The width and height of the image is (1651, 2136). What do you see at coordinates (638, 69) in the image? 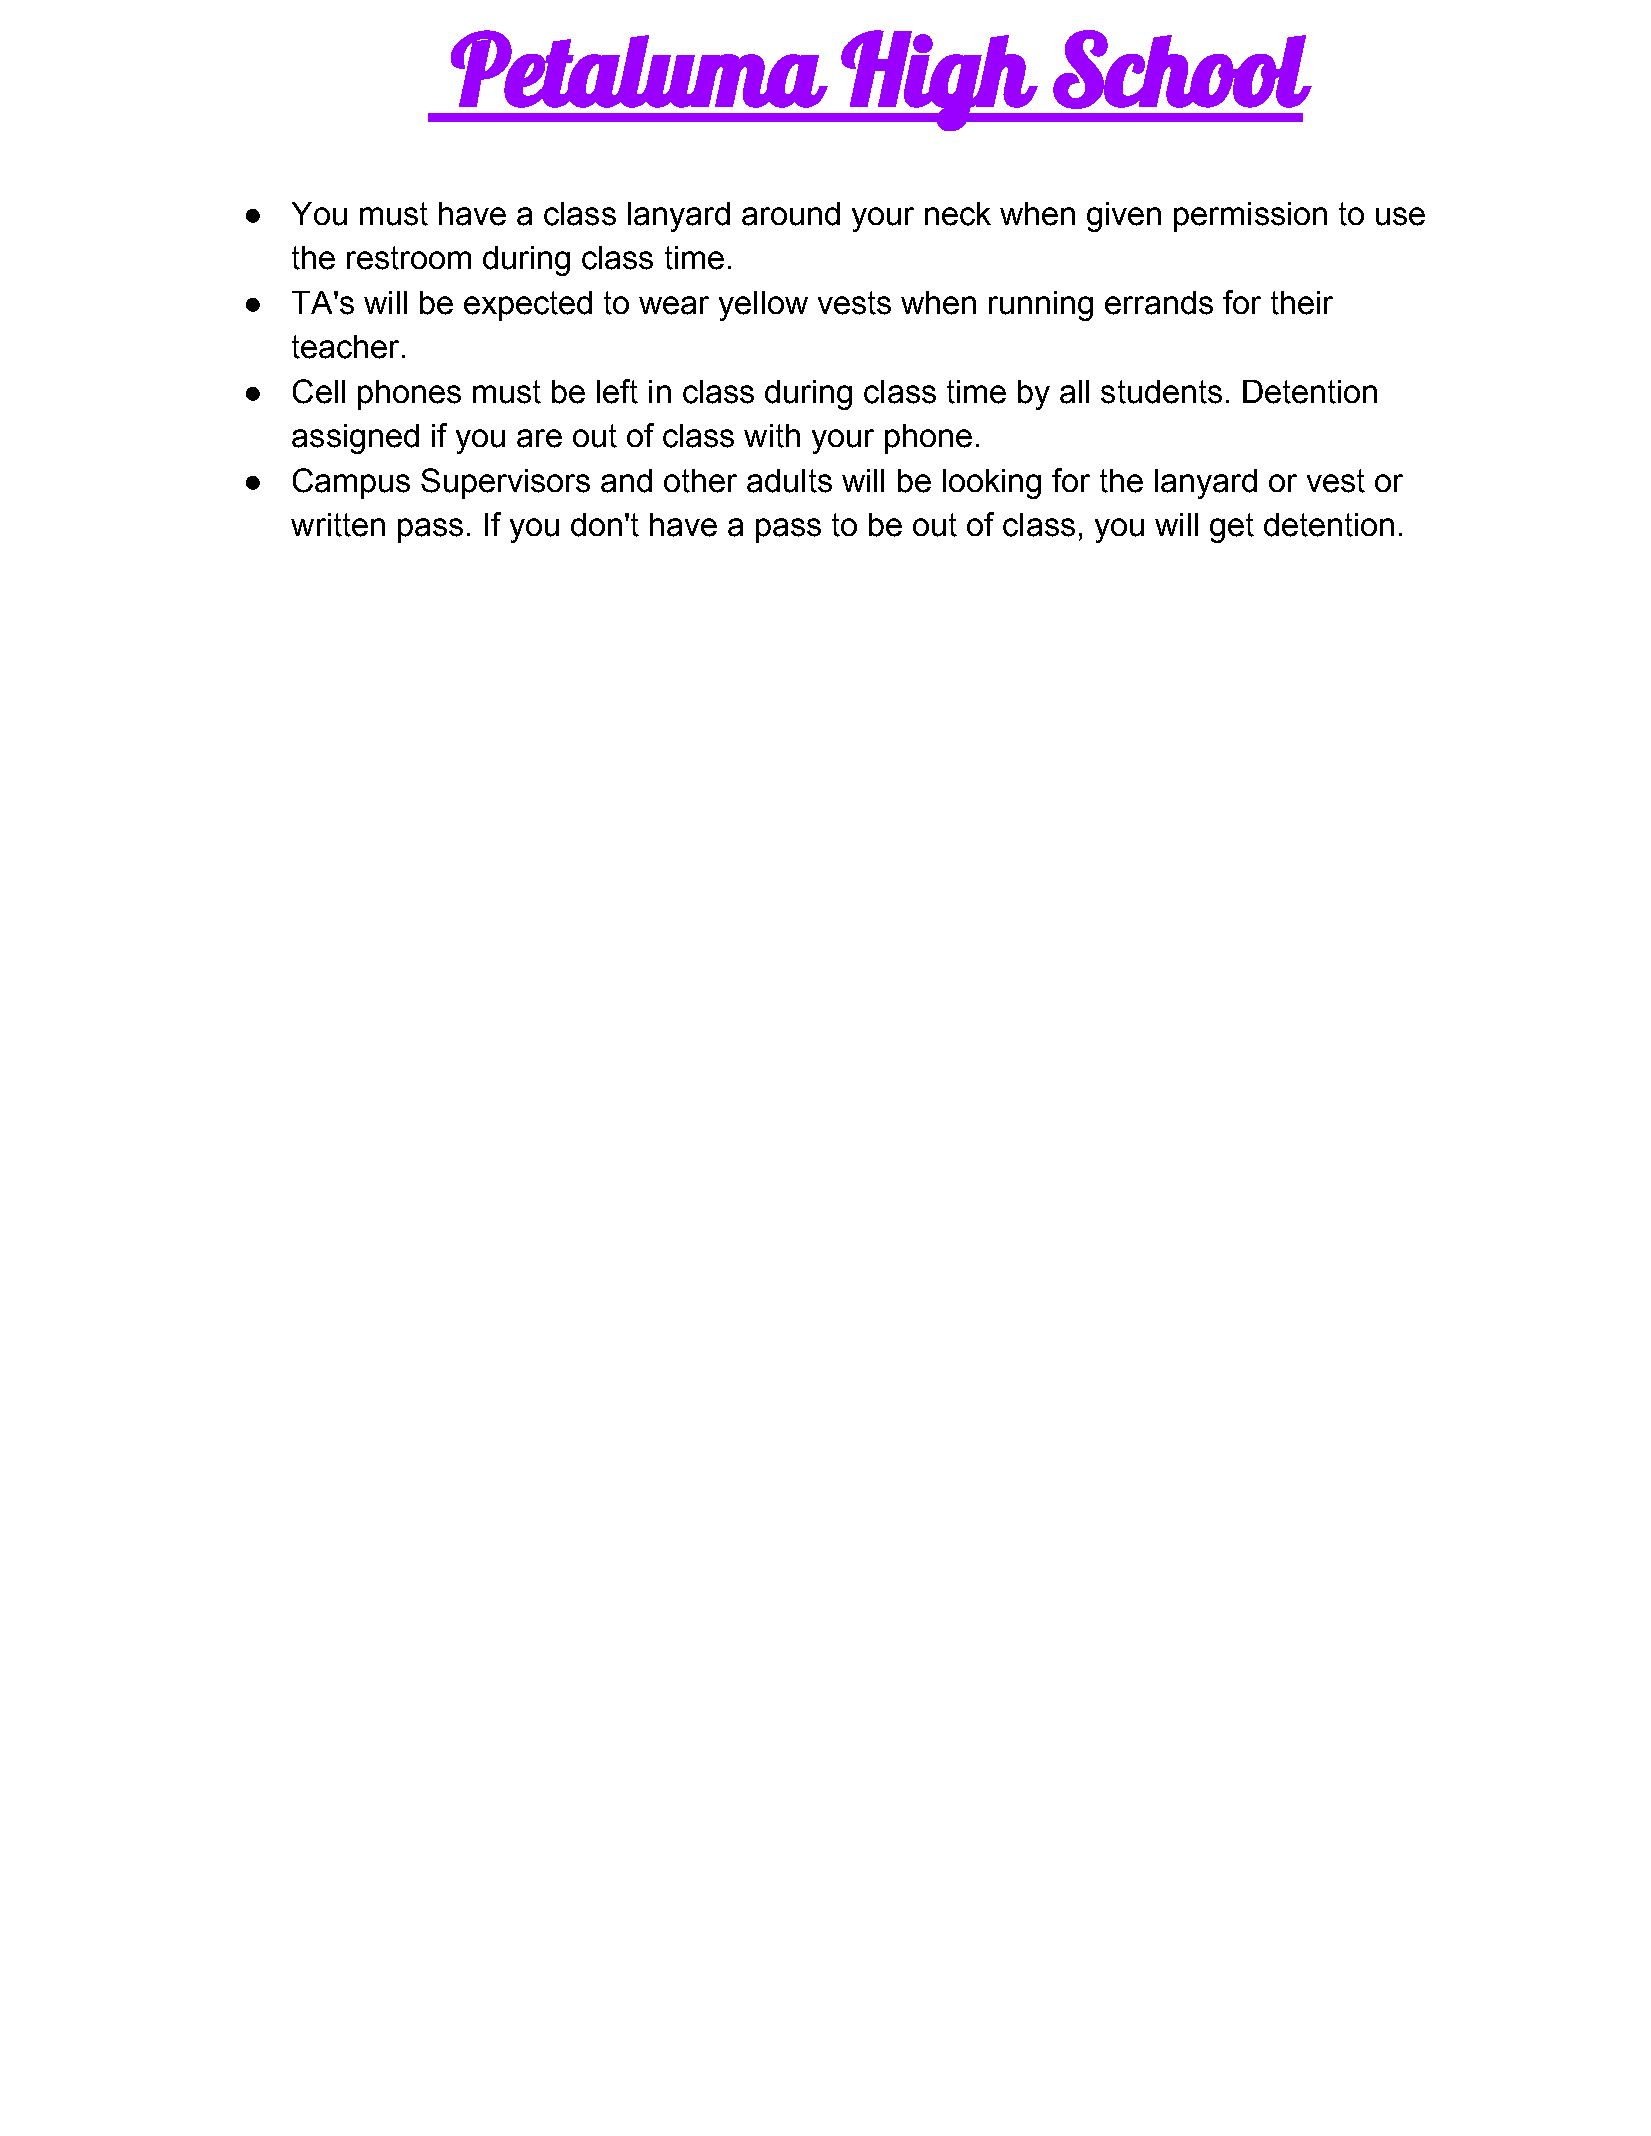
I see `Petaluma` at bounding box center [638, 69].
